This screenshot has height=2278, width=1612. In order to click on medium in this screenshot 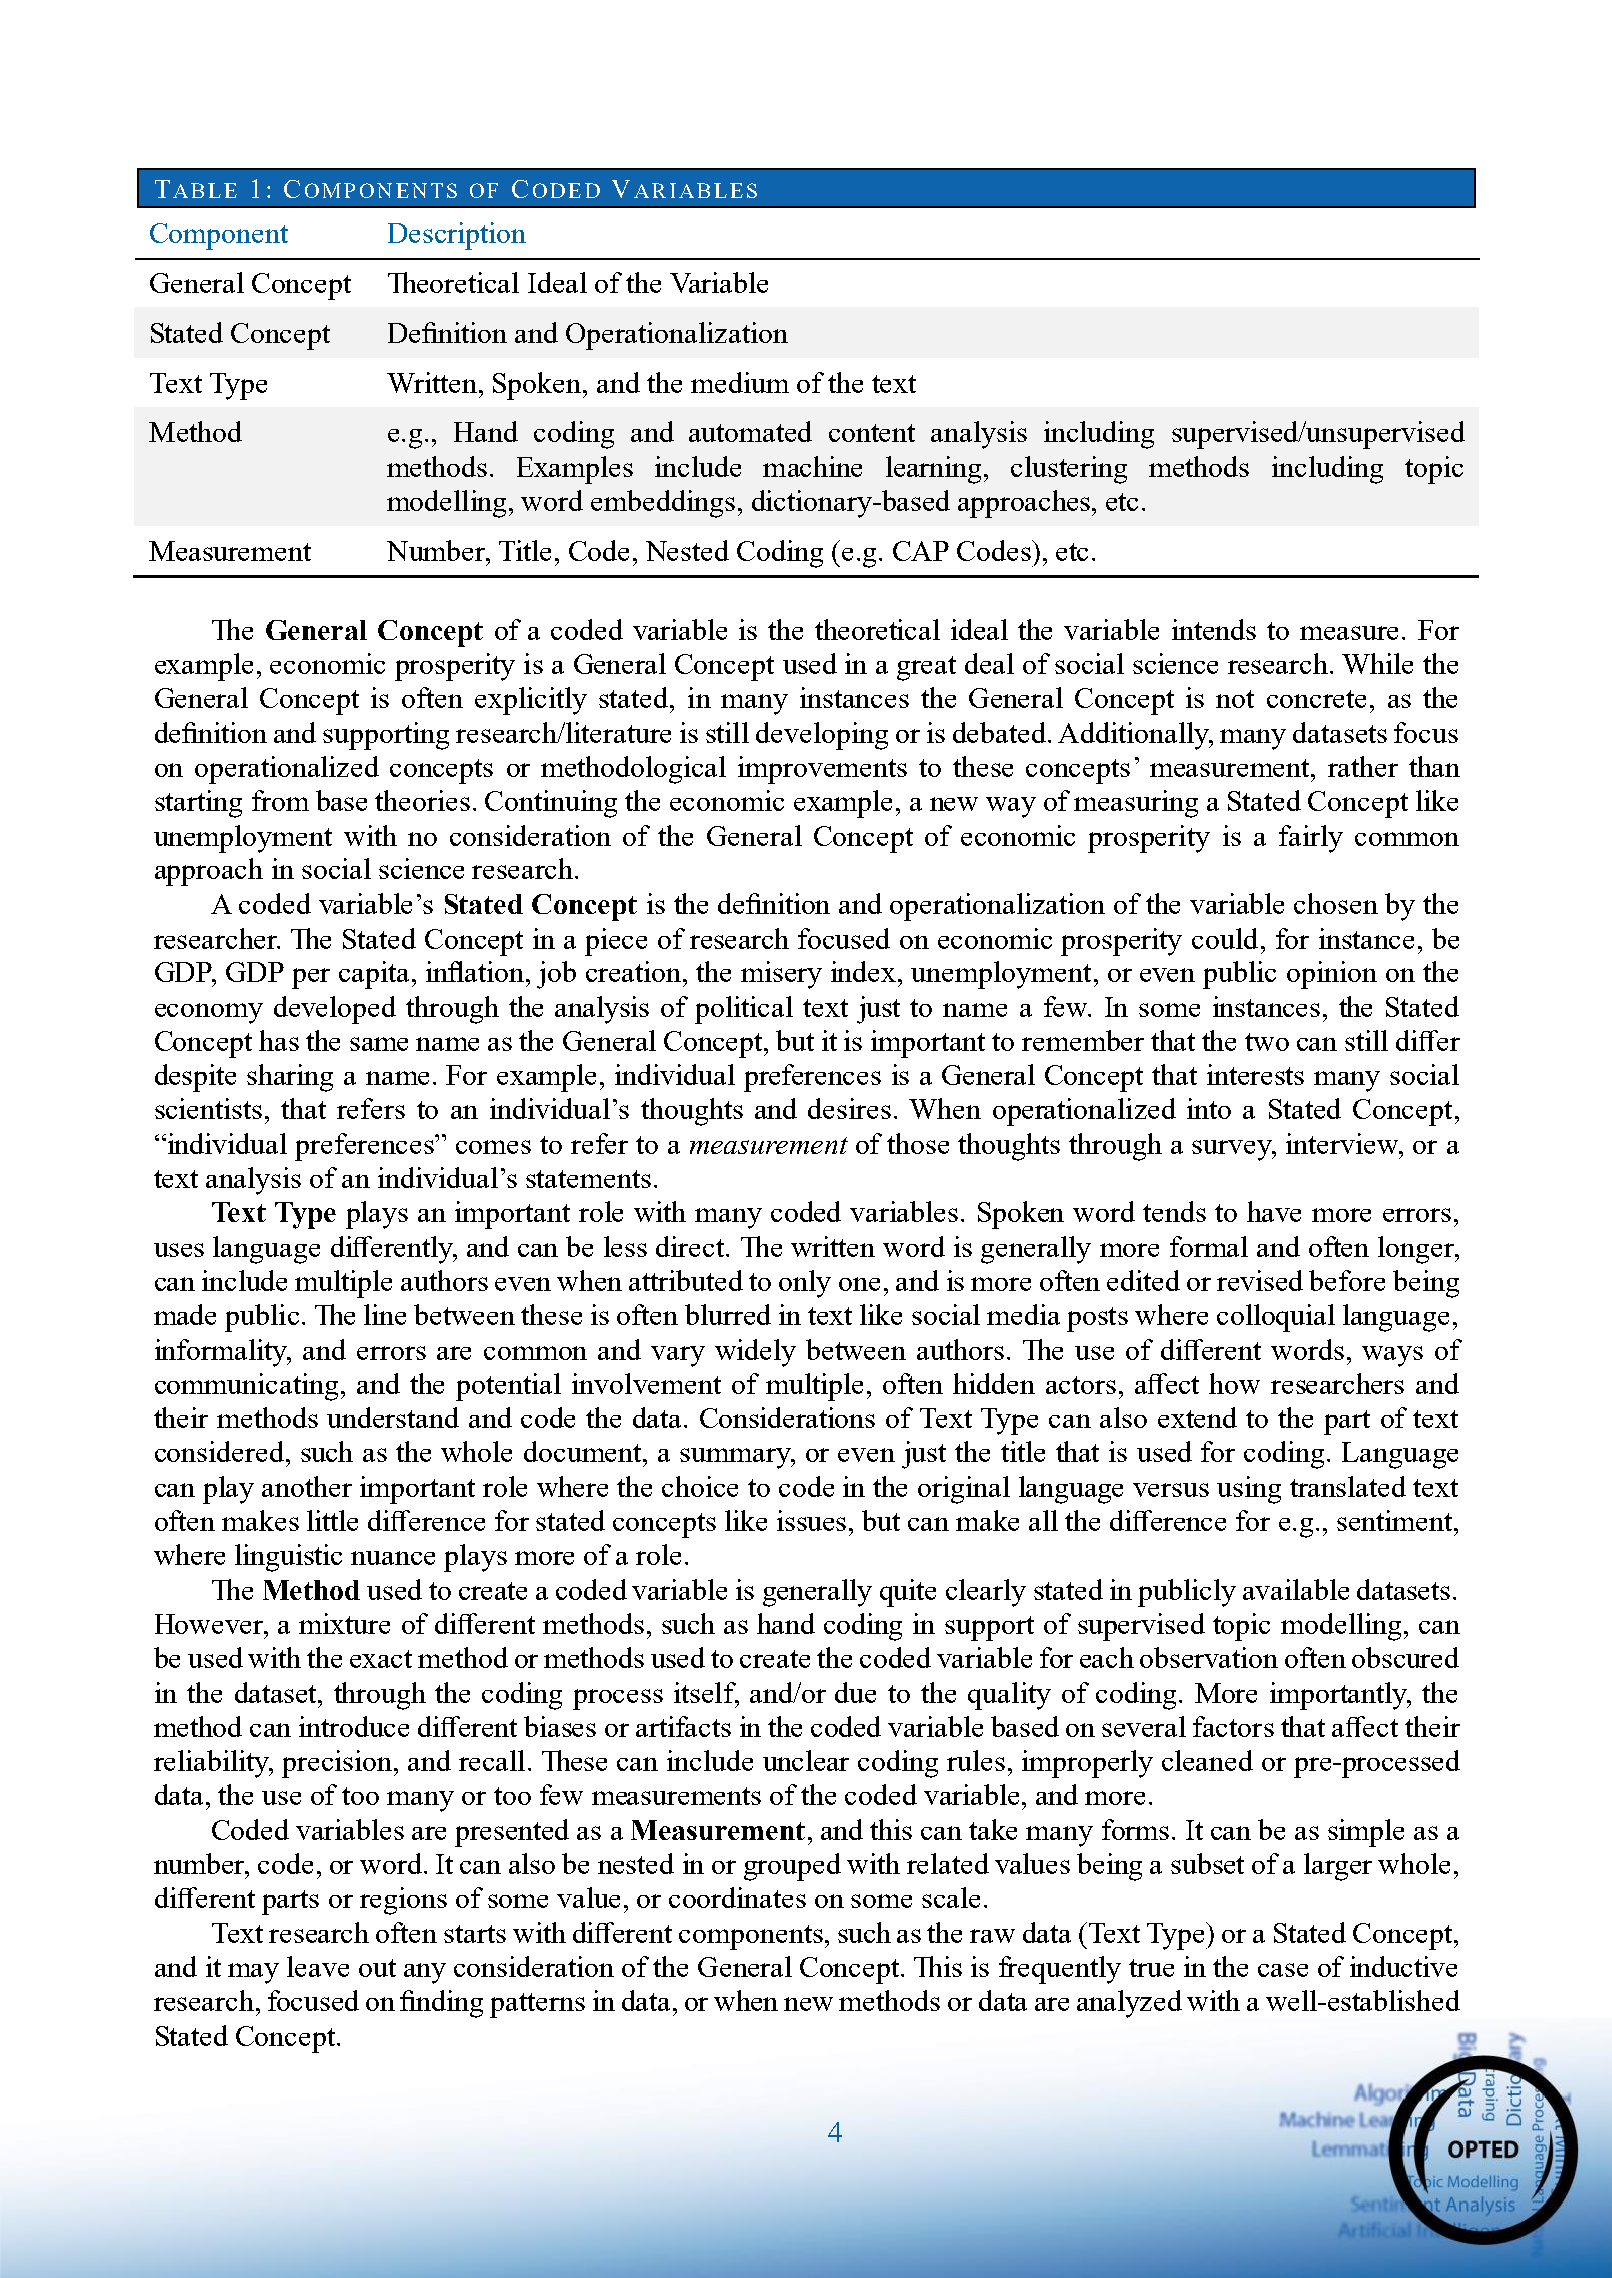, I will do `click(740, 382)`.
